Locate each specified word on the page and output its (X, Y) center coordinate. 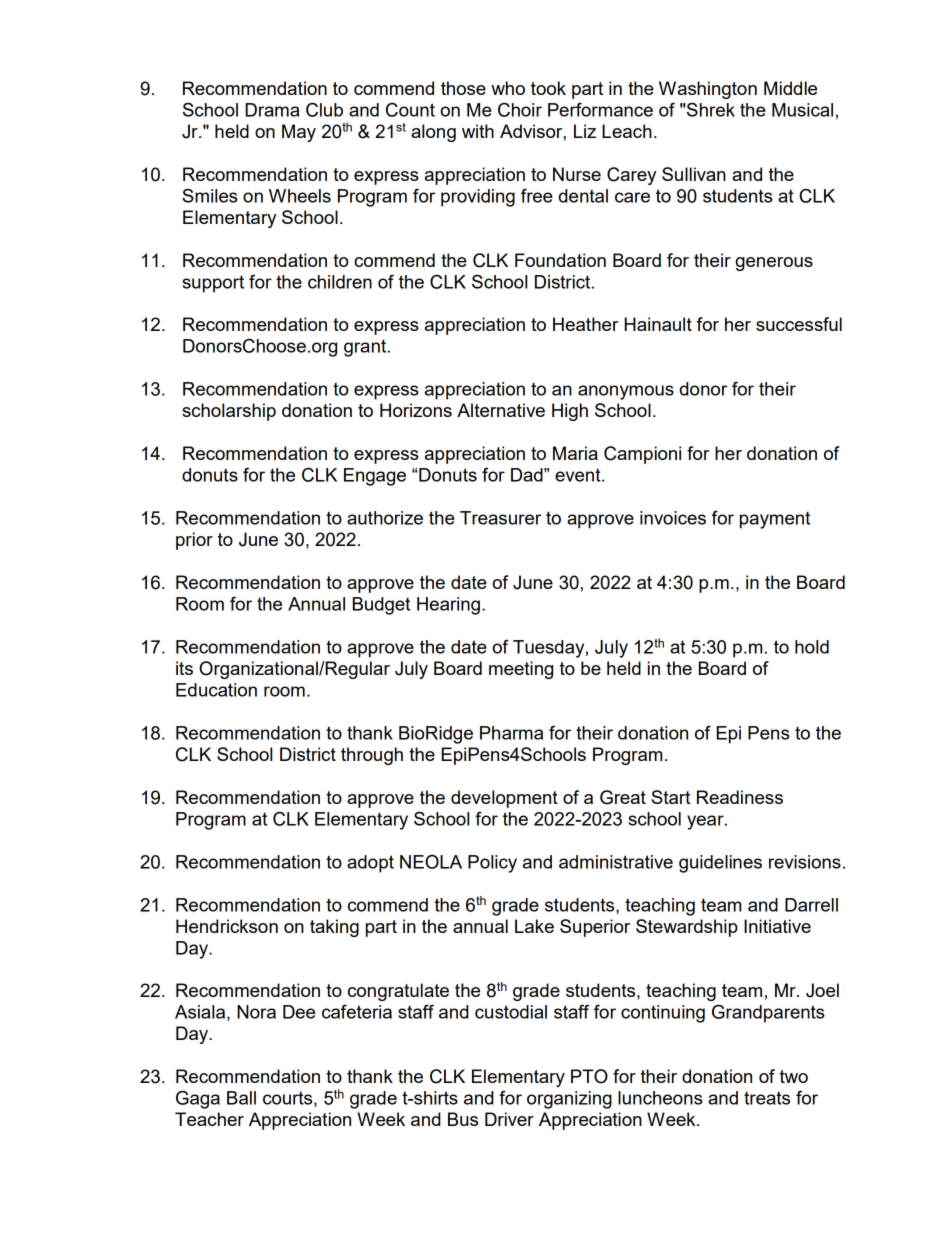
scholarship (229, 412)
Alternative (501, 410)
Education (216, 690)
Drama (272, 110)
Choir (520, 109)
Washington (708, 90)
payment (775, 520)
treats (767, 1098)
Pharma (511, 733)
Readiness (740, 797)
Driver (509, 1119)
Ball (241, 1098)
